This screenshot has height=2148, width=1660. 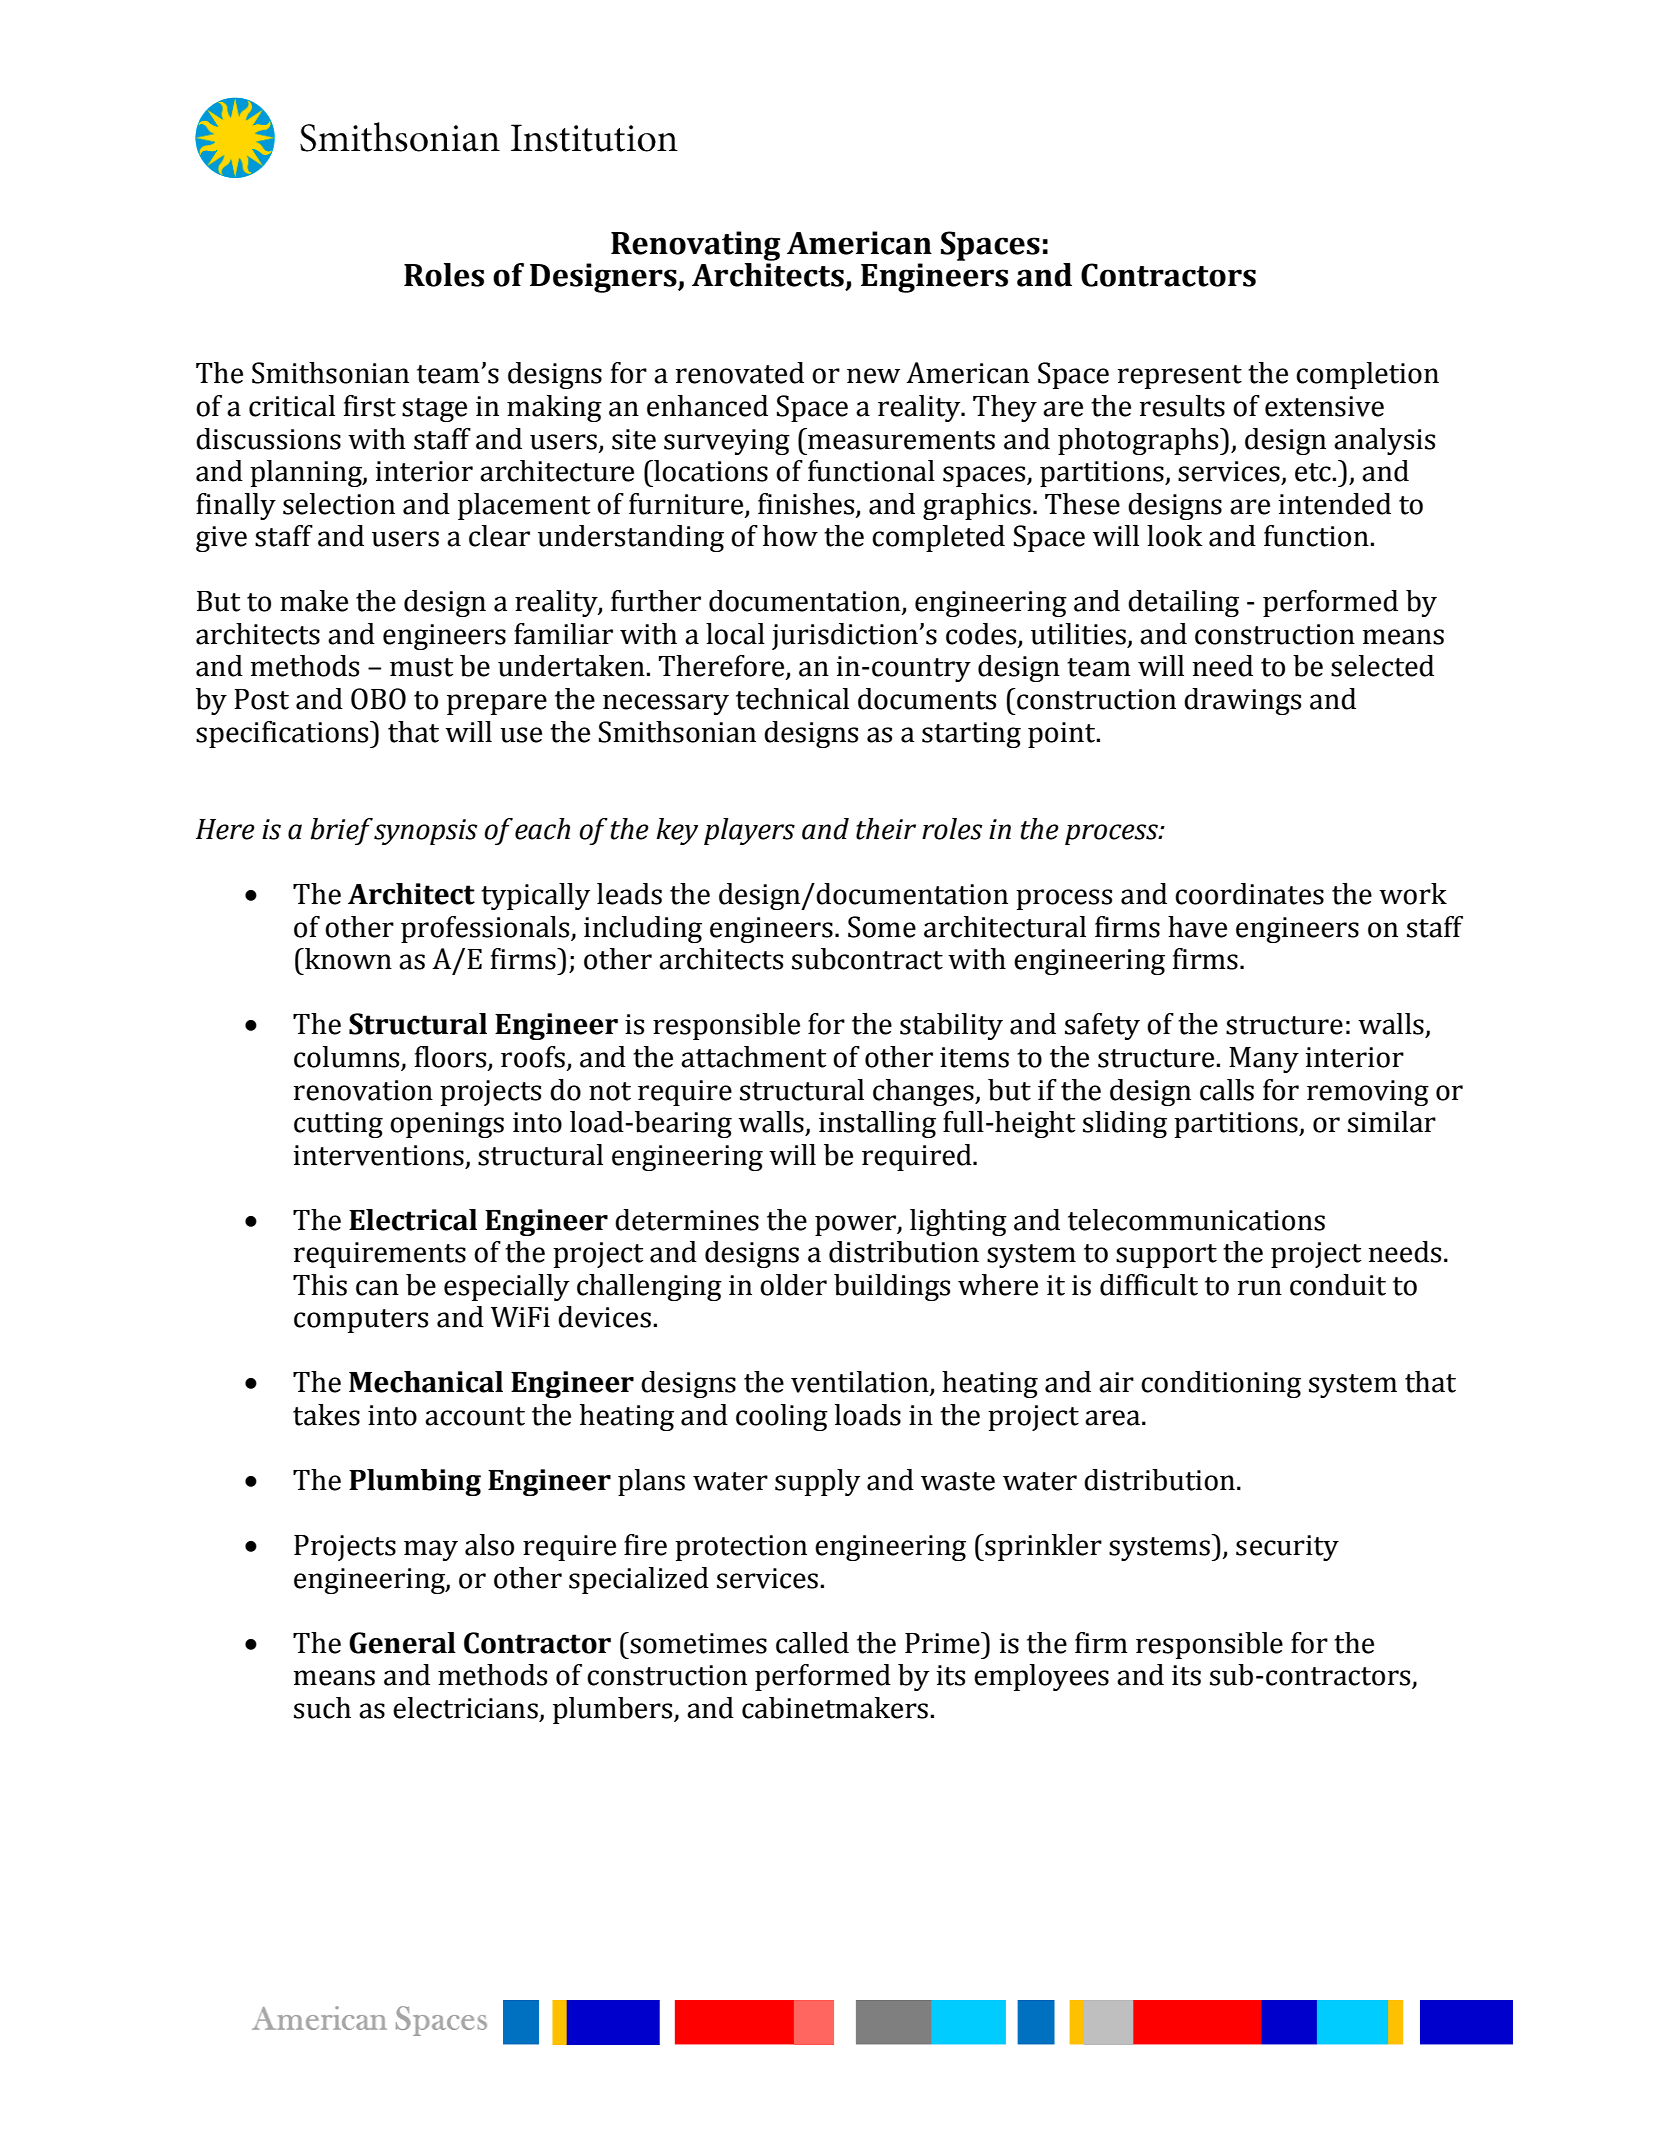 What do you see at coordinates (1180, 377) in the screenshot?
I see `represent` at bounding box center [1180, 377].
